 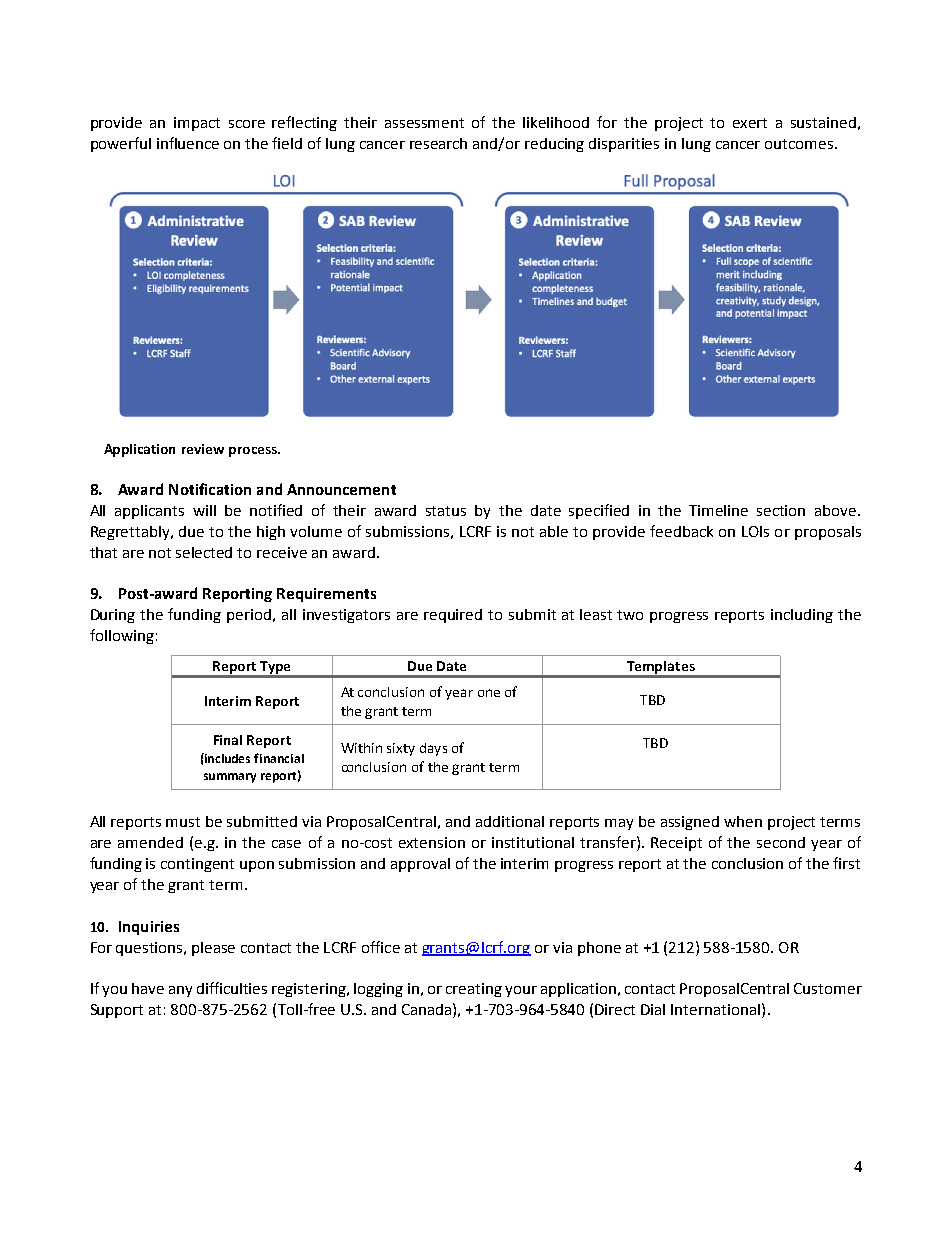 I want to click on research, so click(x=438, y=143).
